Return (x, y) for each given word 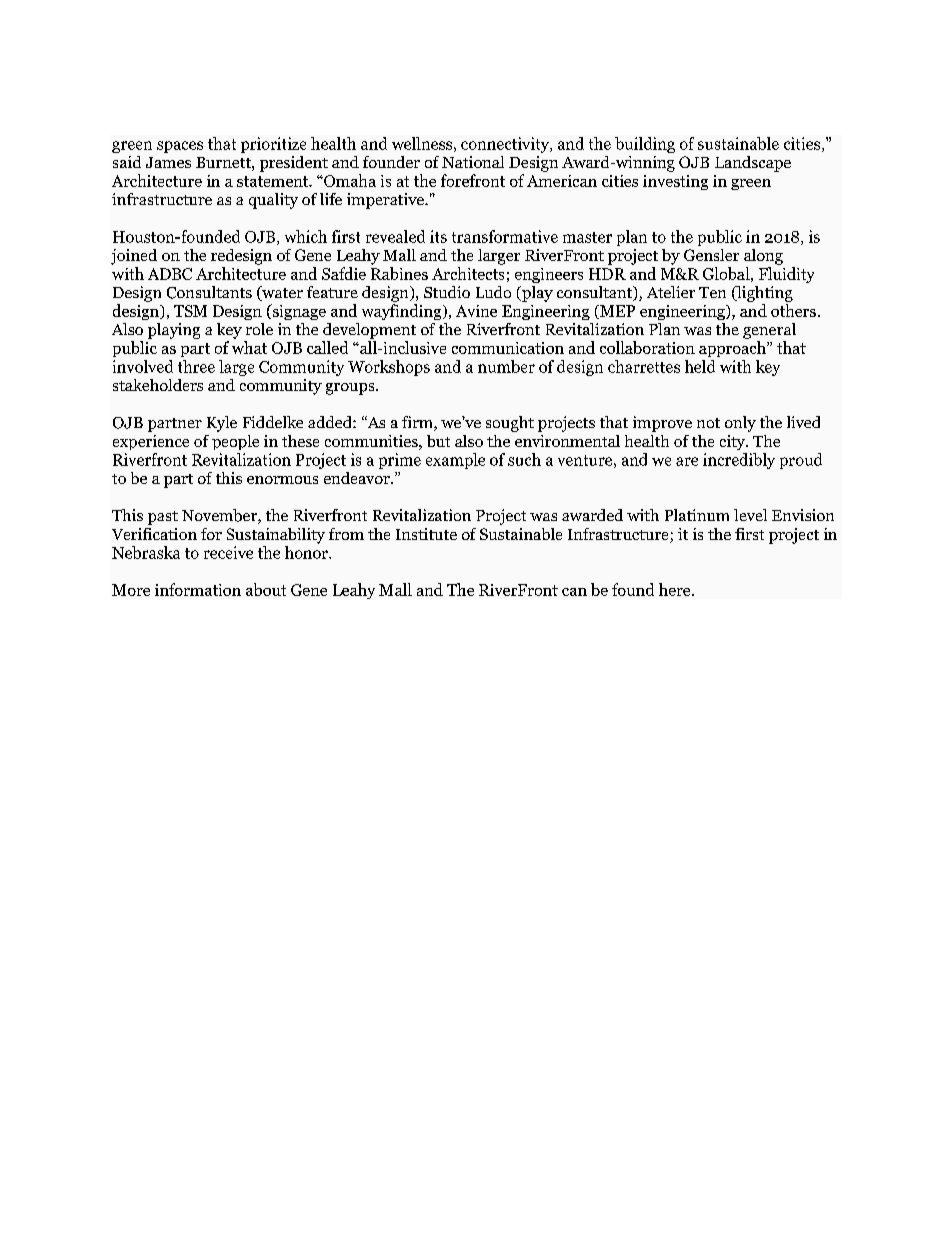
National (473, 162)
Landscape (753, 164)
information (198, 589)
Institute (426, 534)
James (168, 162)
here (676, 589)
